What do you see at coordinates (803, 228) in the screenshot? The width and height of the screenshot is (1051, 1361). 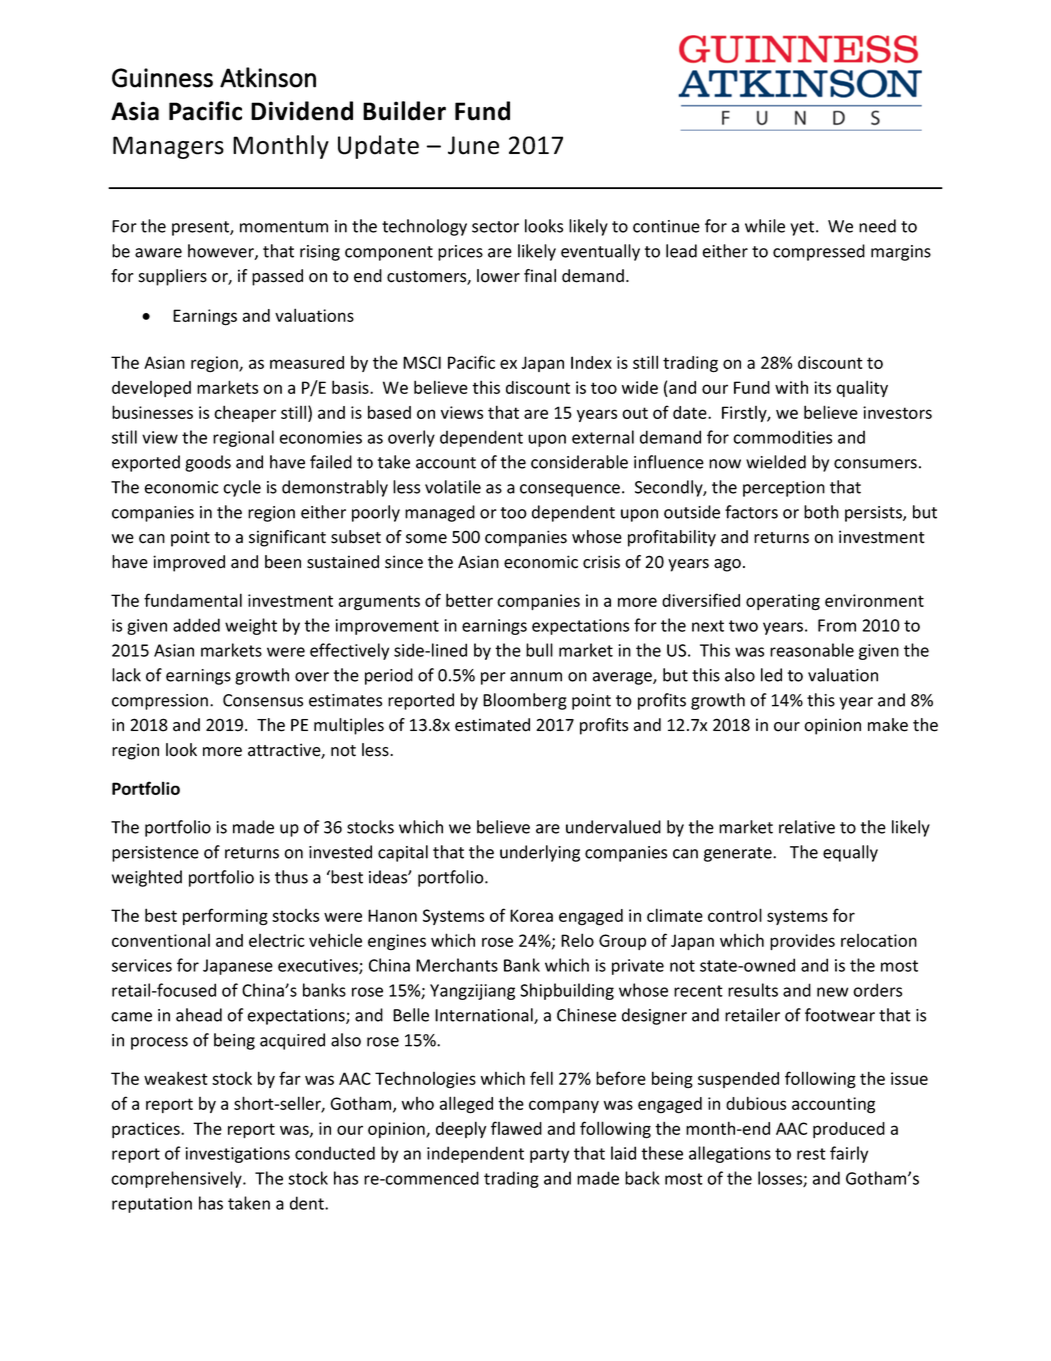 I see `yet` at bounding box center [803, 228].
